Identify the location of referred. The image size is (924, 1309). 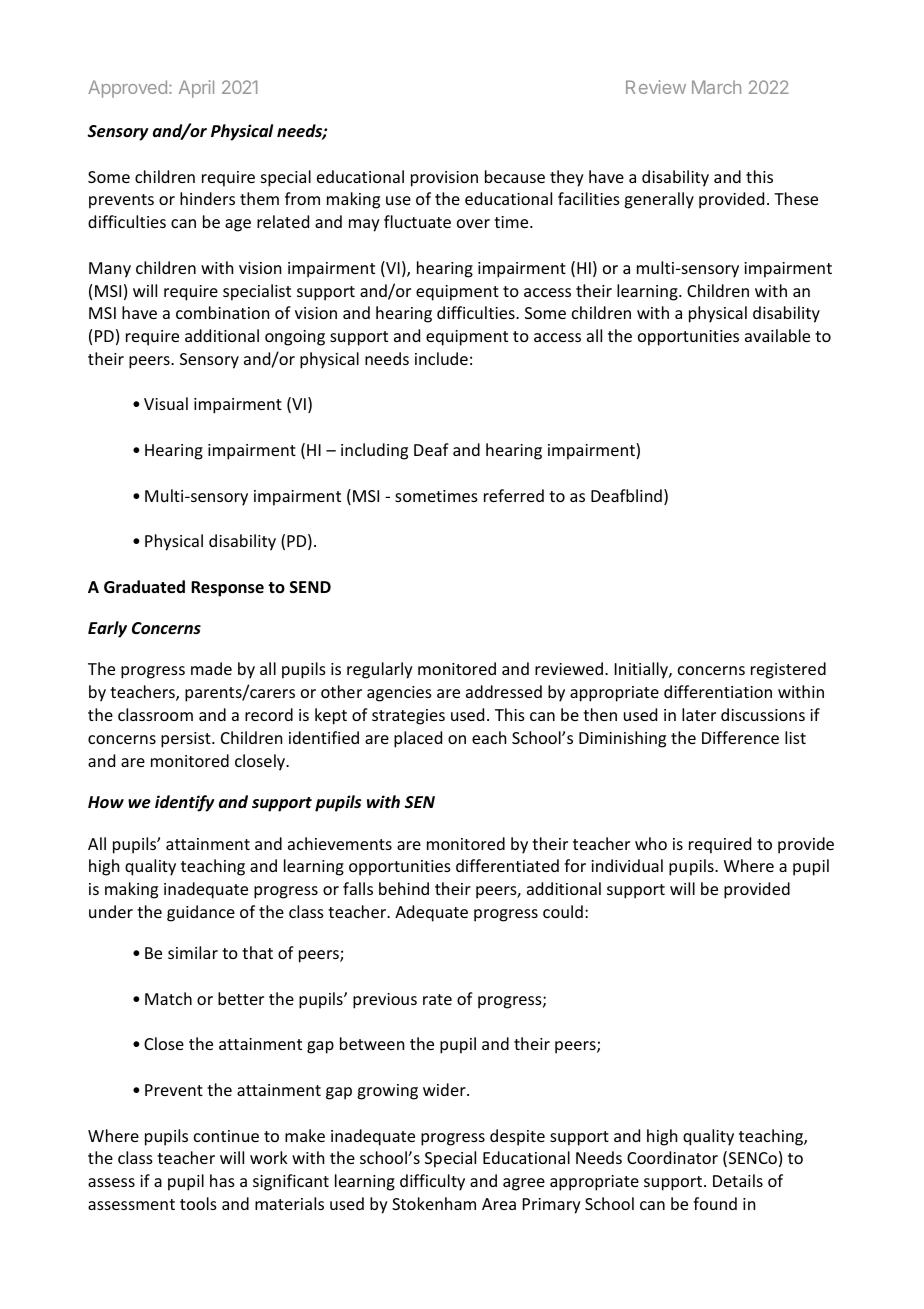
(514, 495).
